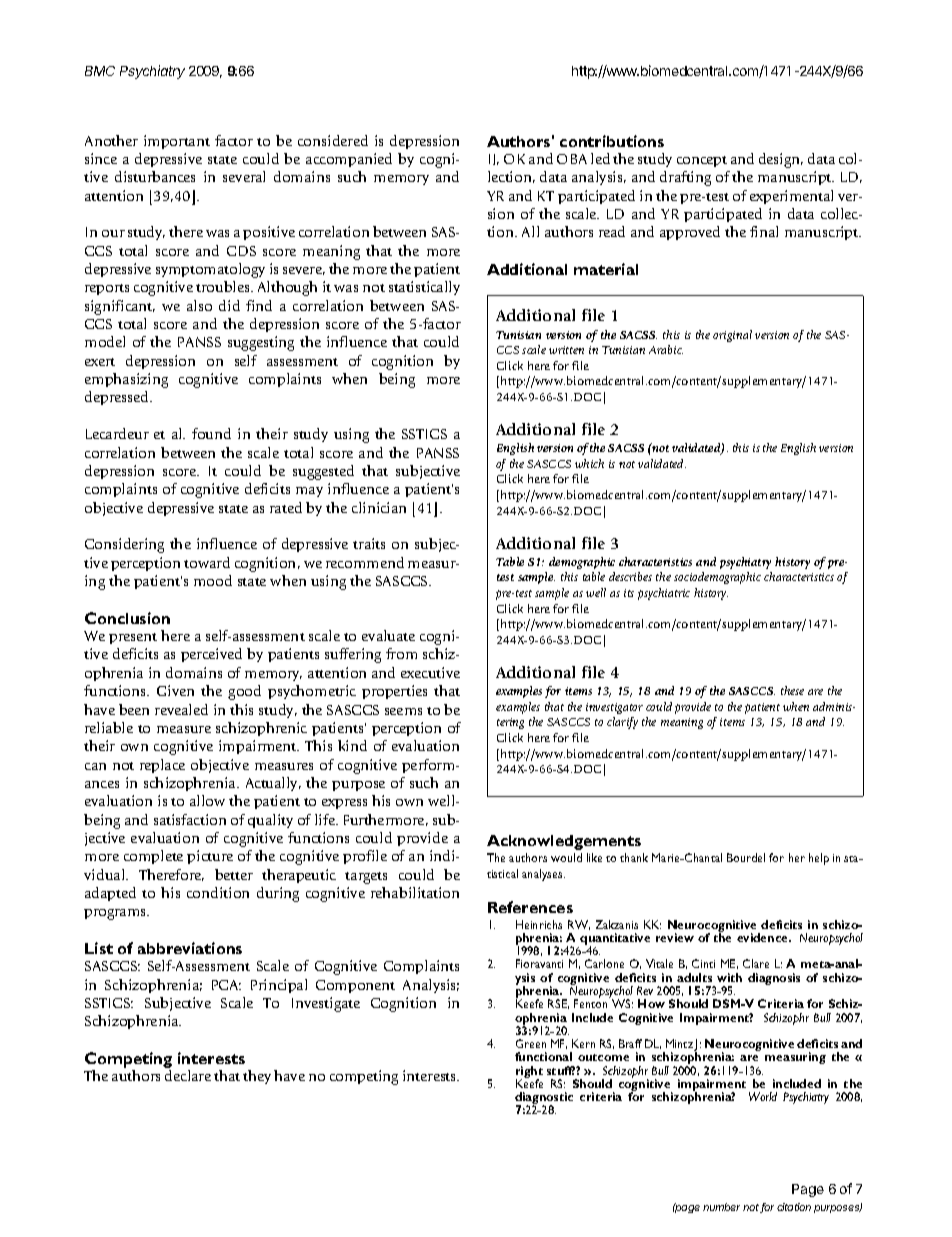 This screenshot has height=1237, width=952. What do you see at coordinates (589, 463) in the screenshot?
I see `which` at bounding box center [589, 463].
